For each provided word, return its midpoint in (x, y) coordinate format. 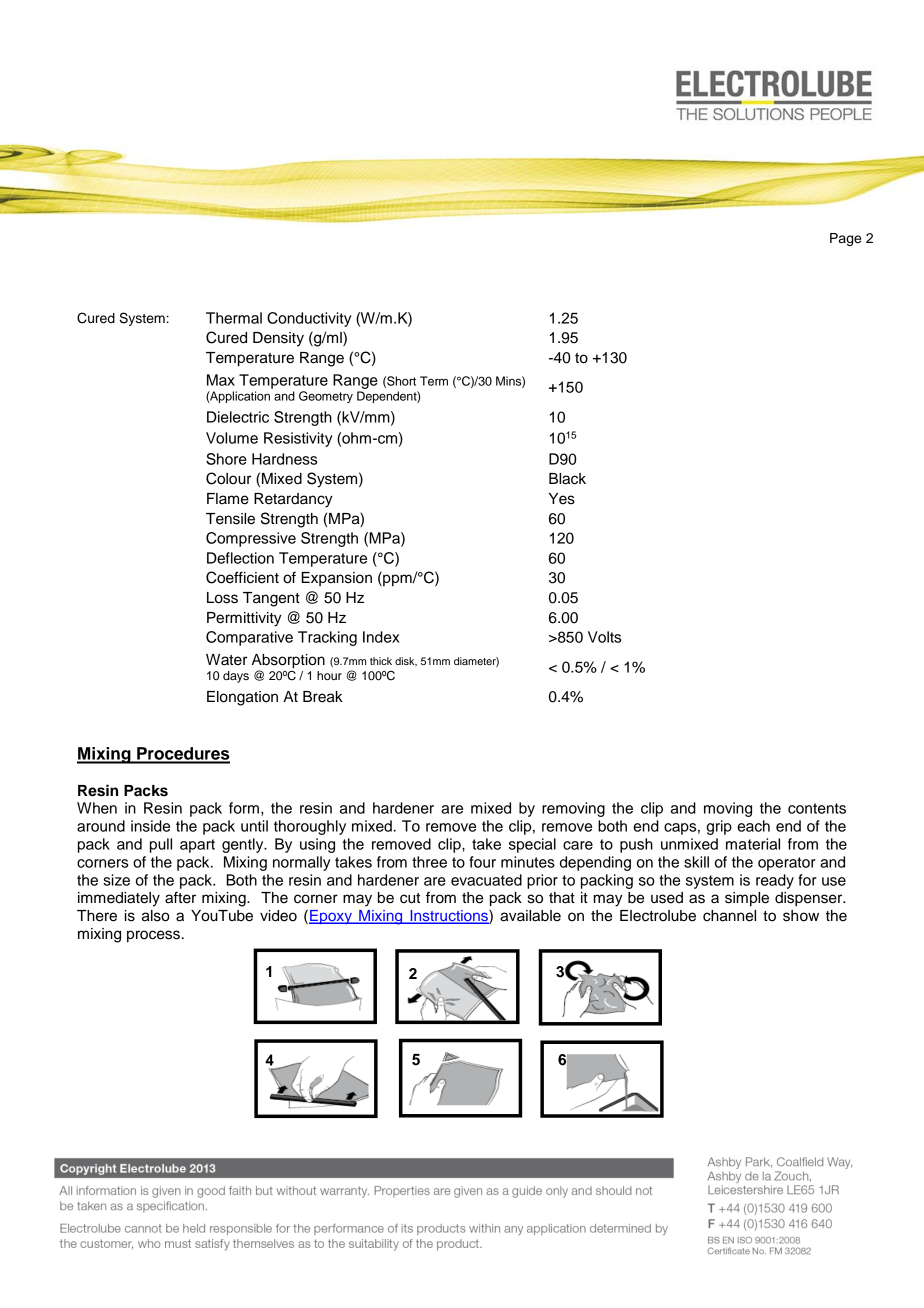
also (156, 916)
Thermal (234, 318)
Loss (222, 598)
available (530, 916)
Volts (604, 637)
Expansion (336, 579)
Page (845, 239)
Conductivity (309, 319)
